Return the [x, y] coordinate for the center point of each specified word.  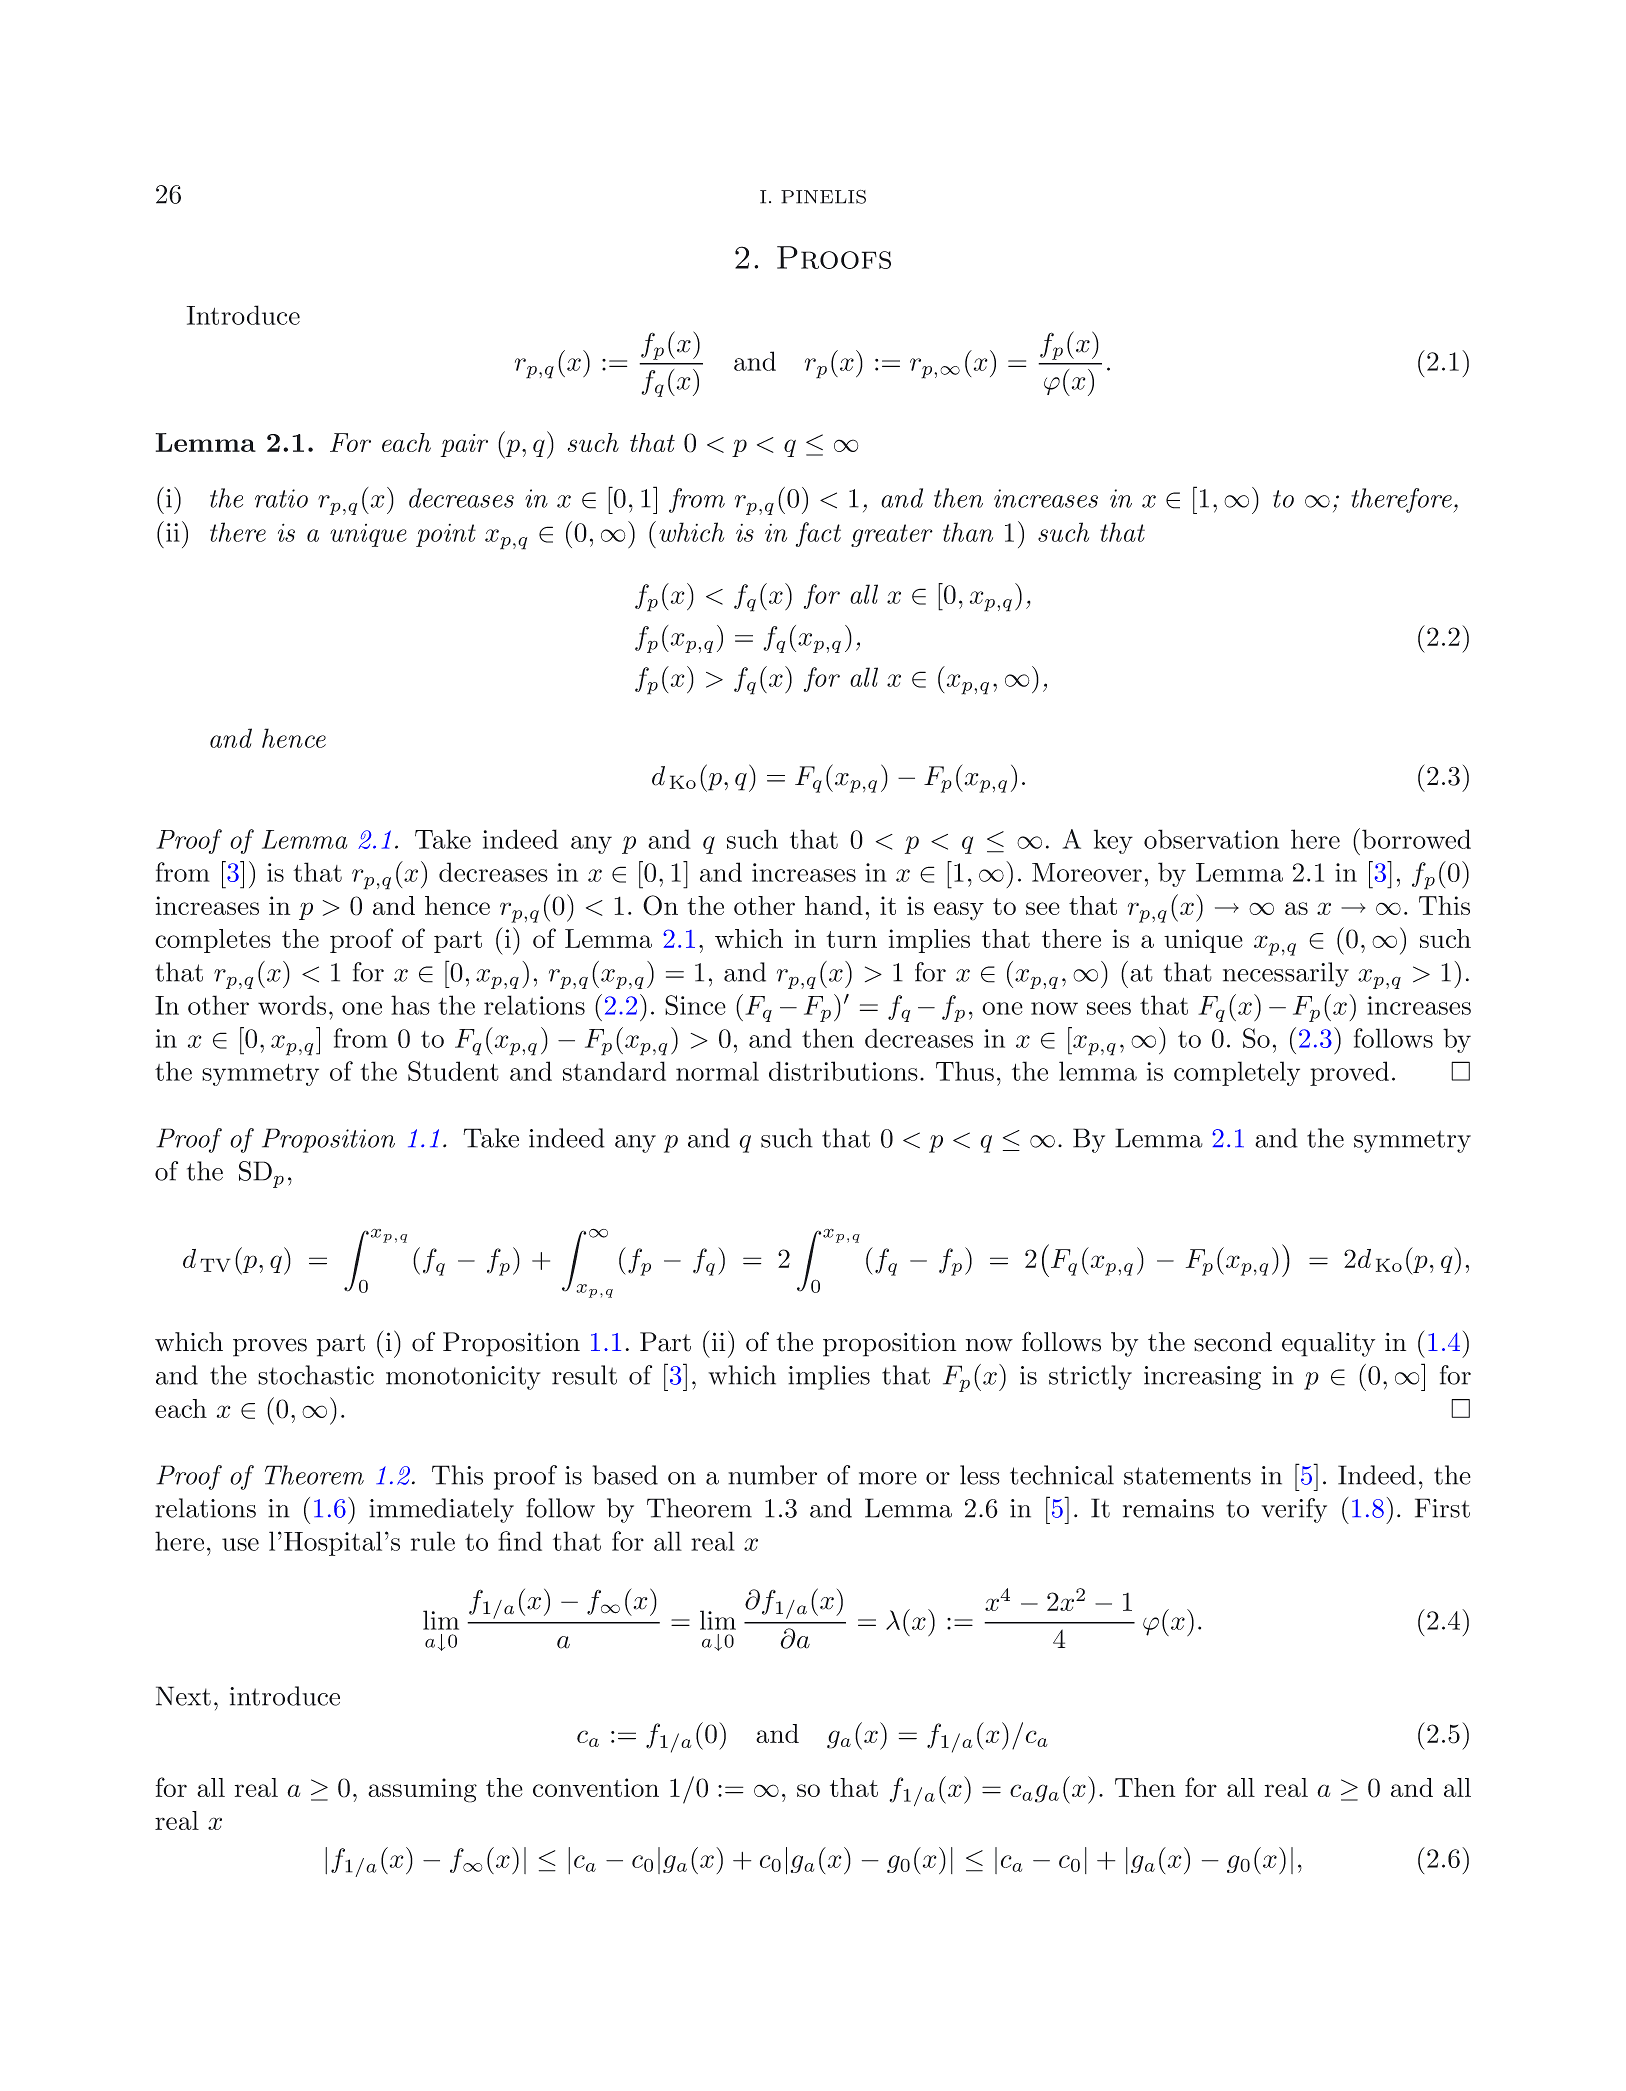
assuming [422, 1790]
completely [1237, 1073]
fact [818, 534]
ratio [281, 498]
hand [834, 905]
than [968, 532]
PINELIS [823, 197]
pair [464, 445]
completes [213, 941]
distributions [843, 1071]
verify [1294, 1510]
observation [1211, 839]
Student [453, 1071]
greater [892, 535]
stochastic [316, 1375]
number [772, 1475]
